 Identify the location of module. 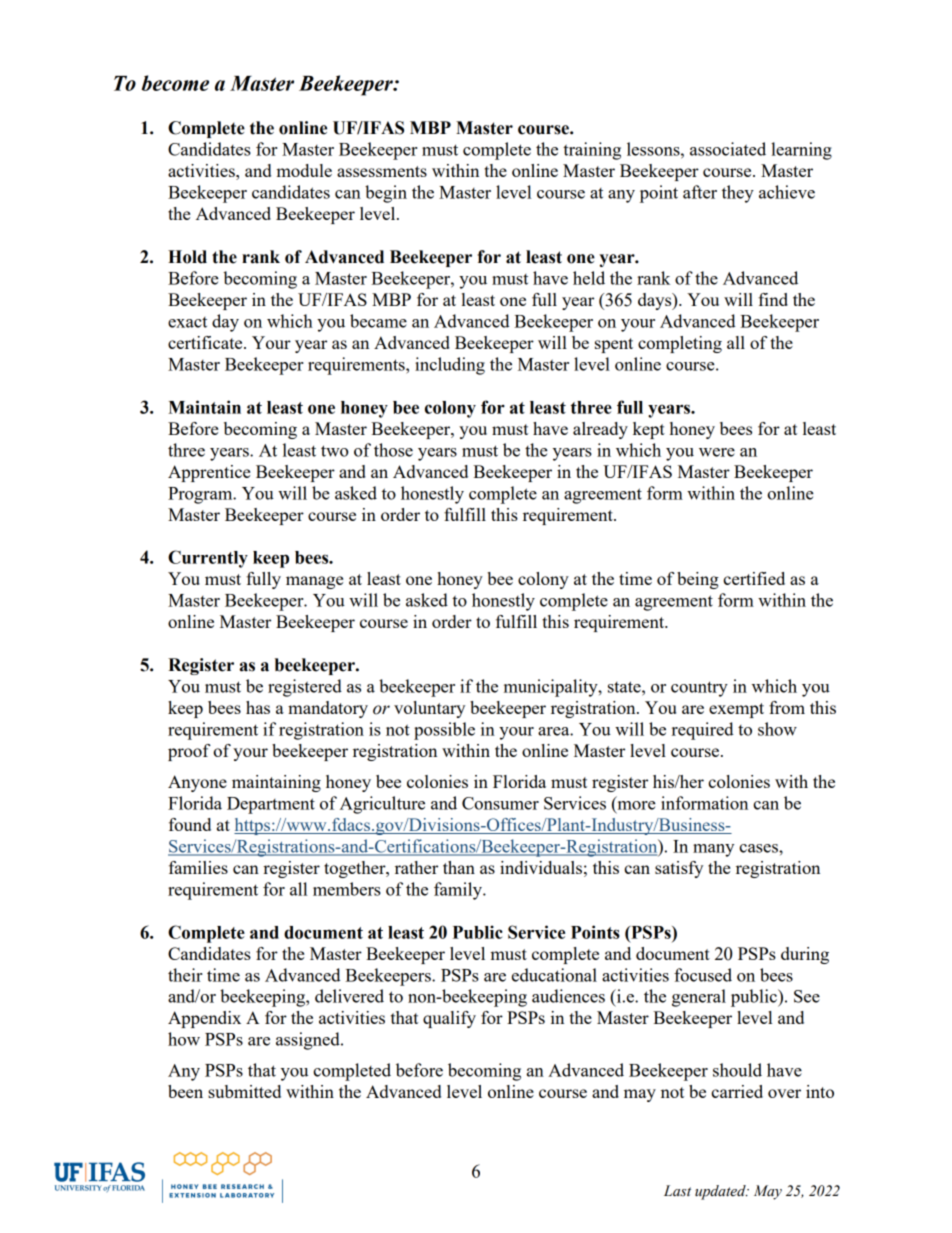
(304, 170).
